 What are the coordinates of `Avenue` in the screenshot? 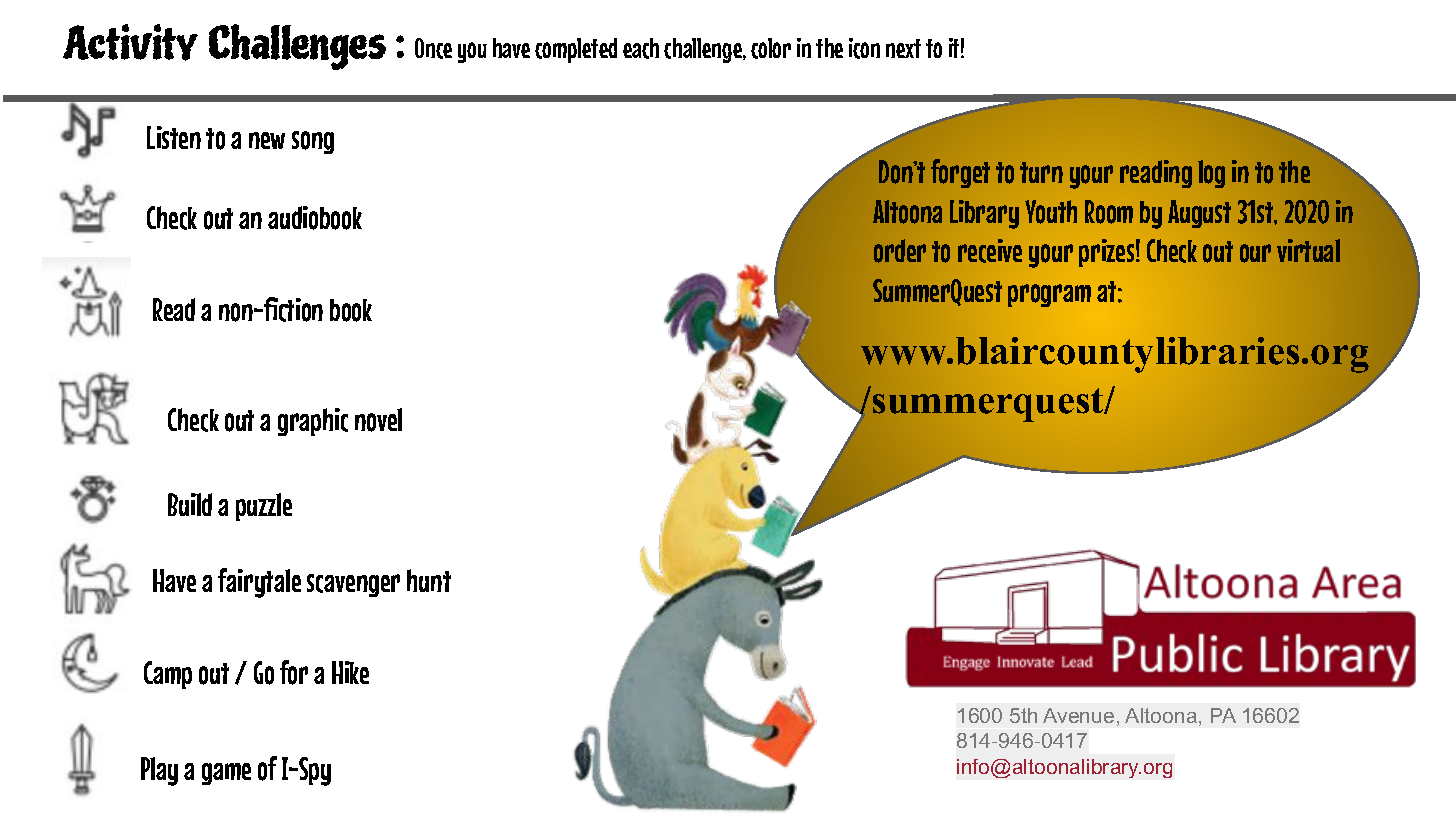 It's located at (1078, 715).
